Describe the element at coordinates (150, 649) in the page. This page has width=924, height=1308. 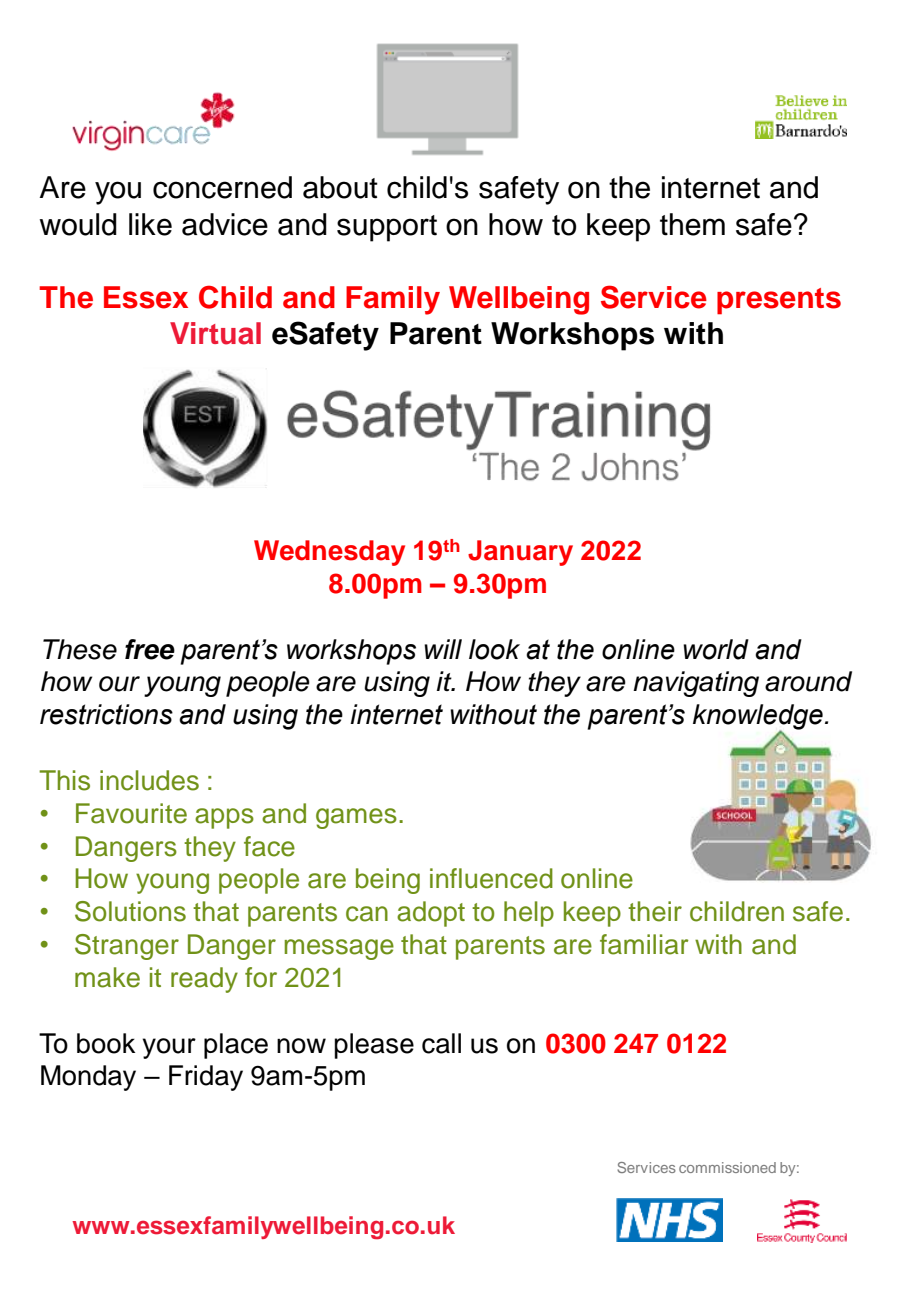
I see `free` at that location.
